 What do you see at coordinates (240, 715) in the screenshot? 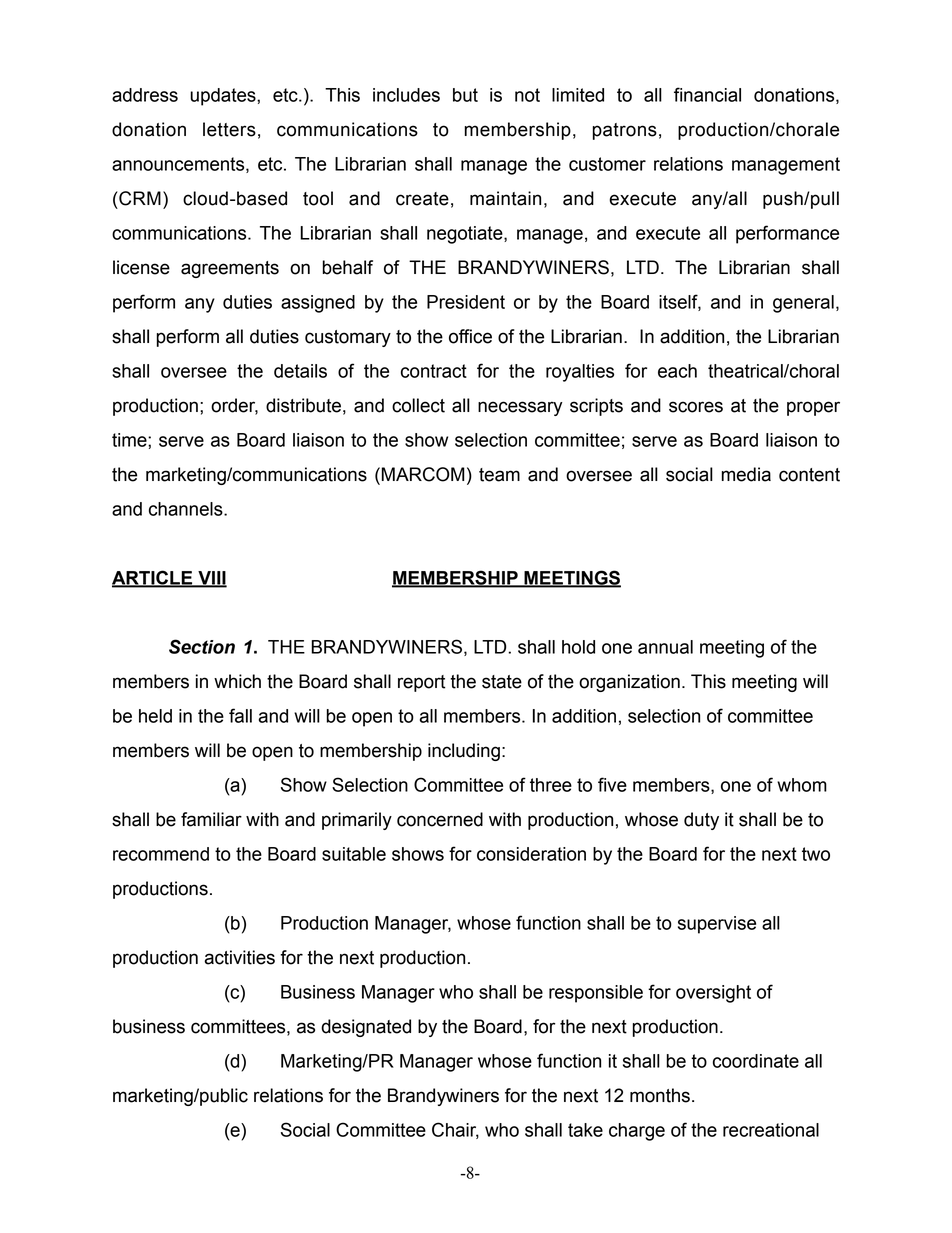
I see `fall` at bounding box center [240, 715].
